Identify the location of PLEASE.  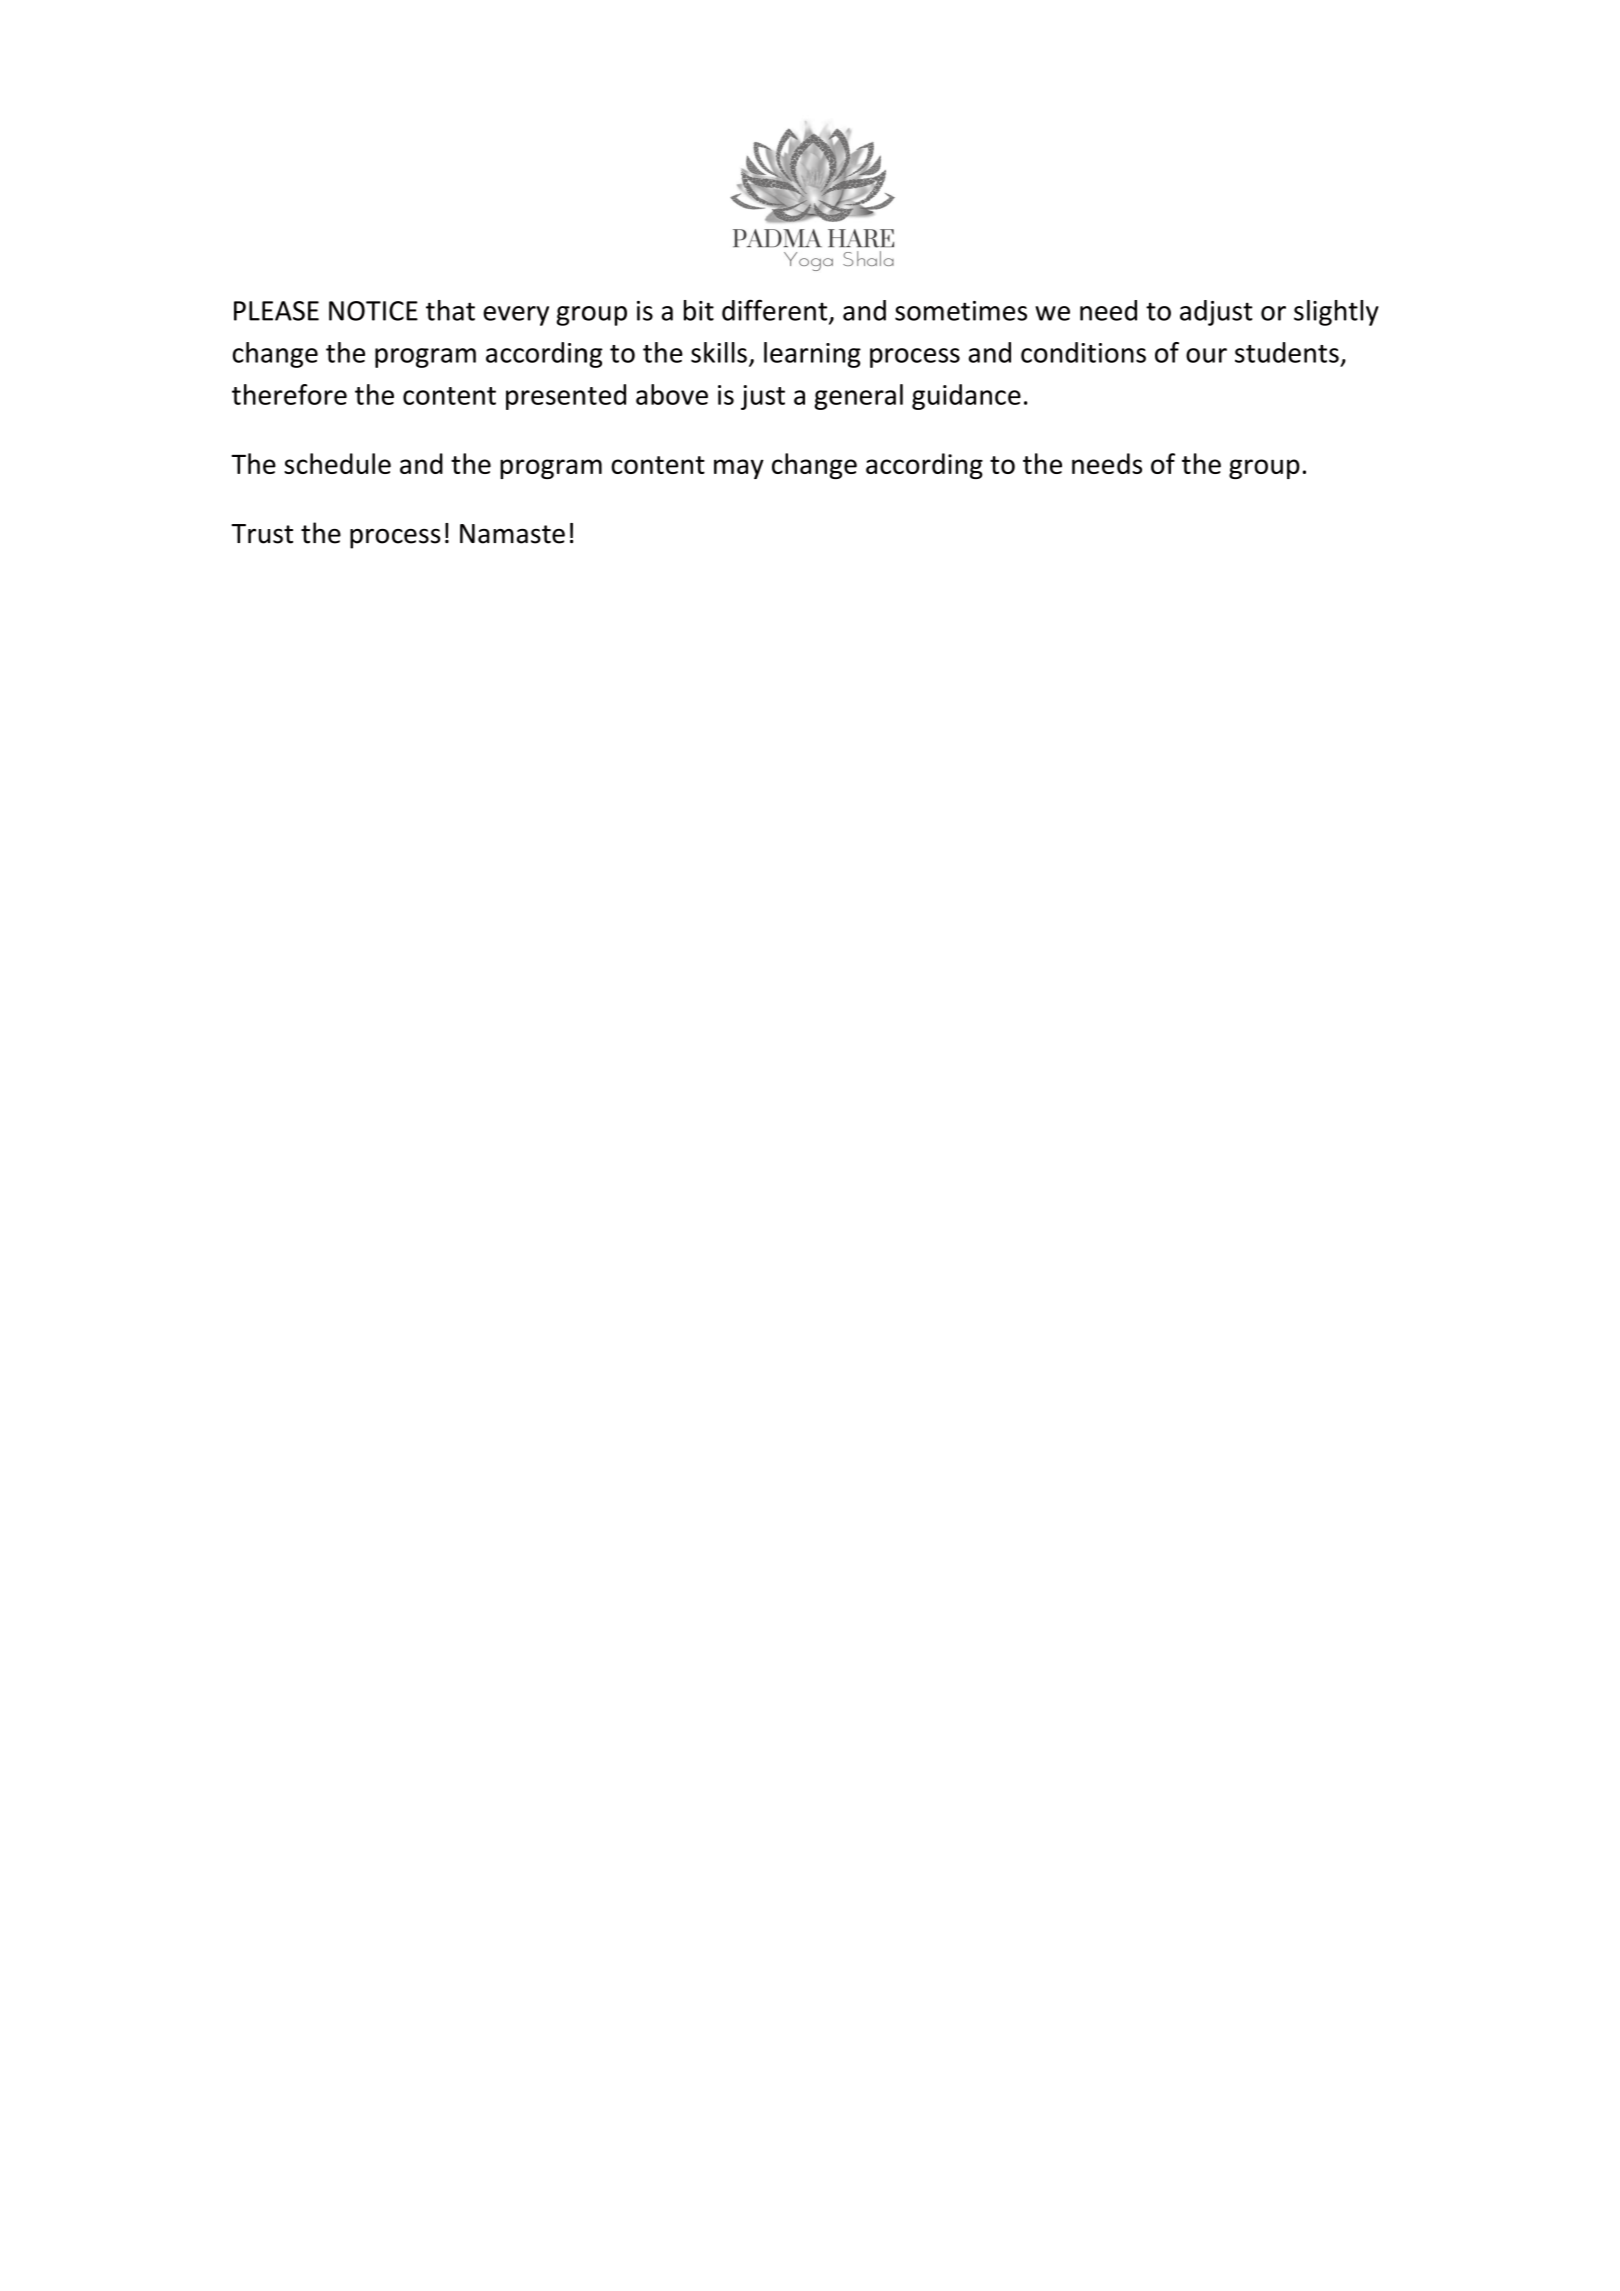
(276, 311).
